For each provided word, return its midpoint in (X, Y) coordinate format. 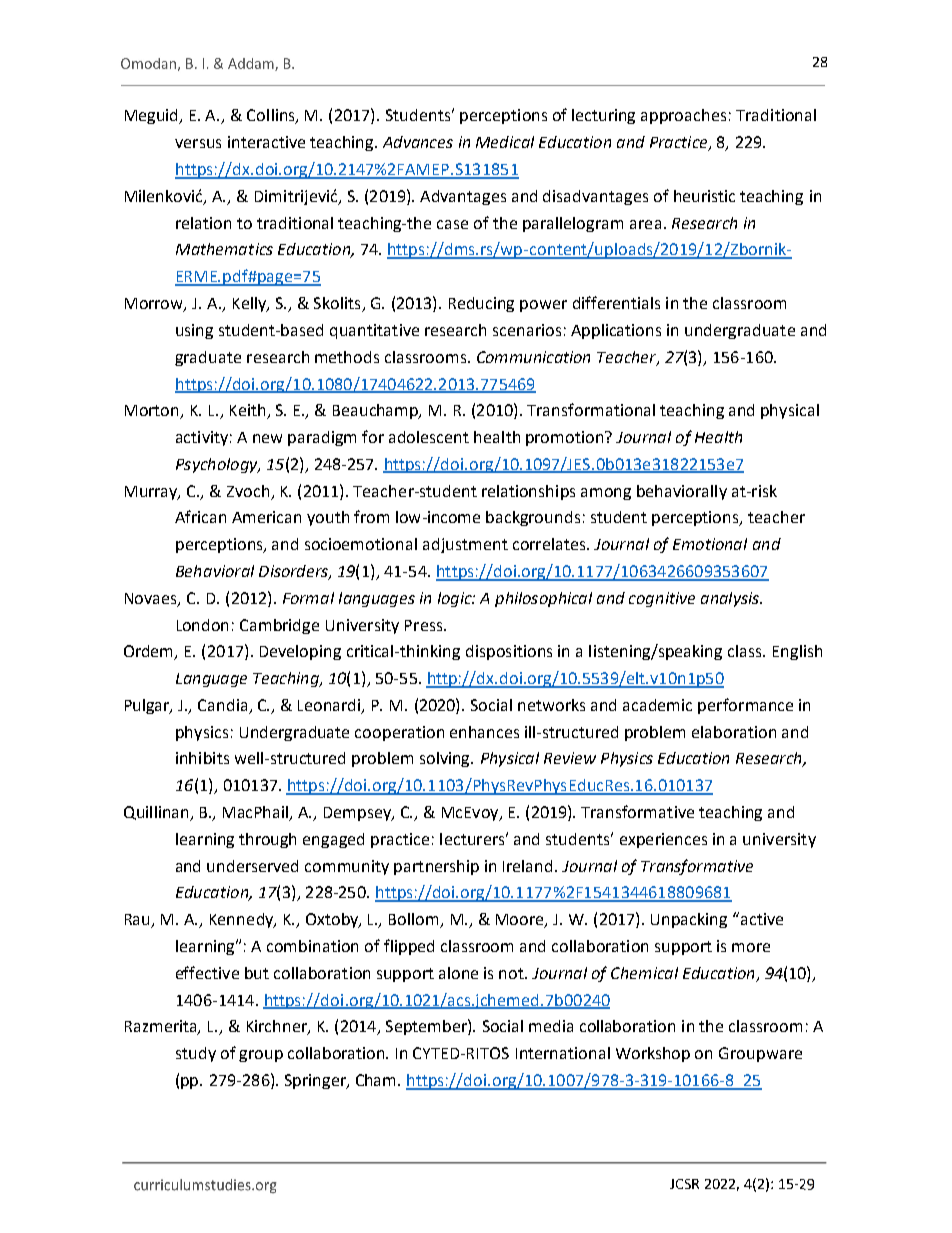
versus (198, 143)
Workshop (653, 1054)
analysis (731, 599)
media (551, 1026)
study (196, 1054)
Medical (505, 142)
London (202, 625)
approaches (683, 116)
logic (456, 599)
